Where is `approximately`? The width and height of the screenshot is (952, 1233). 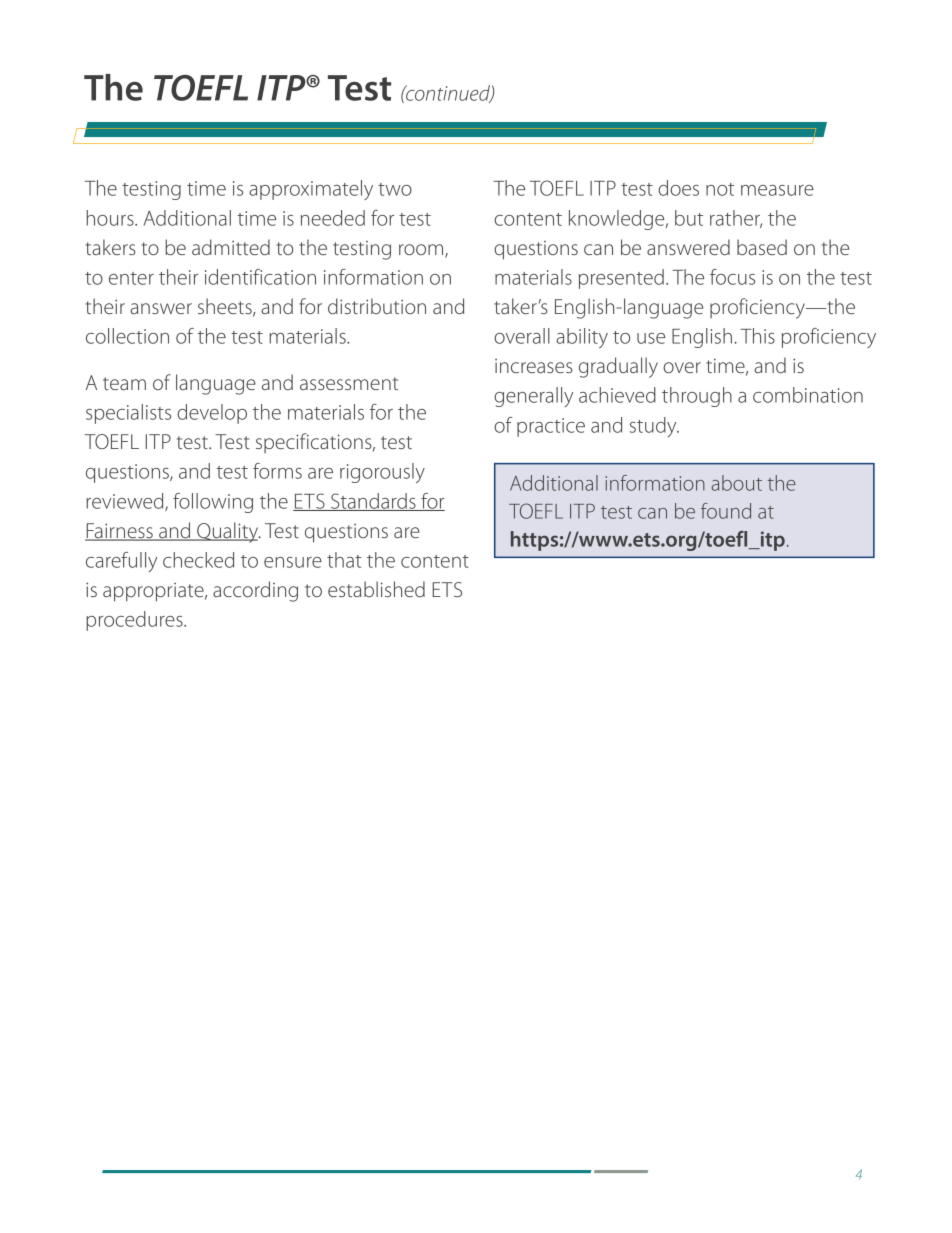
approximately is located at coordinates (311, 190).
